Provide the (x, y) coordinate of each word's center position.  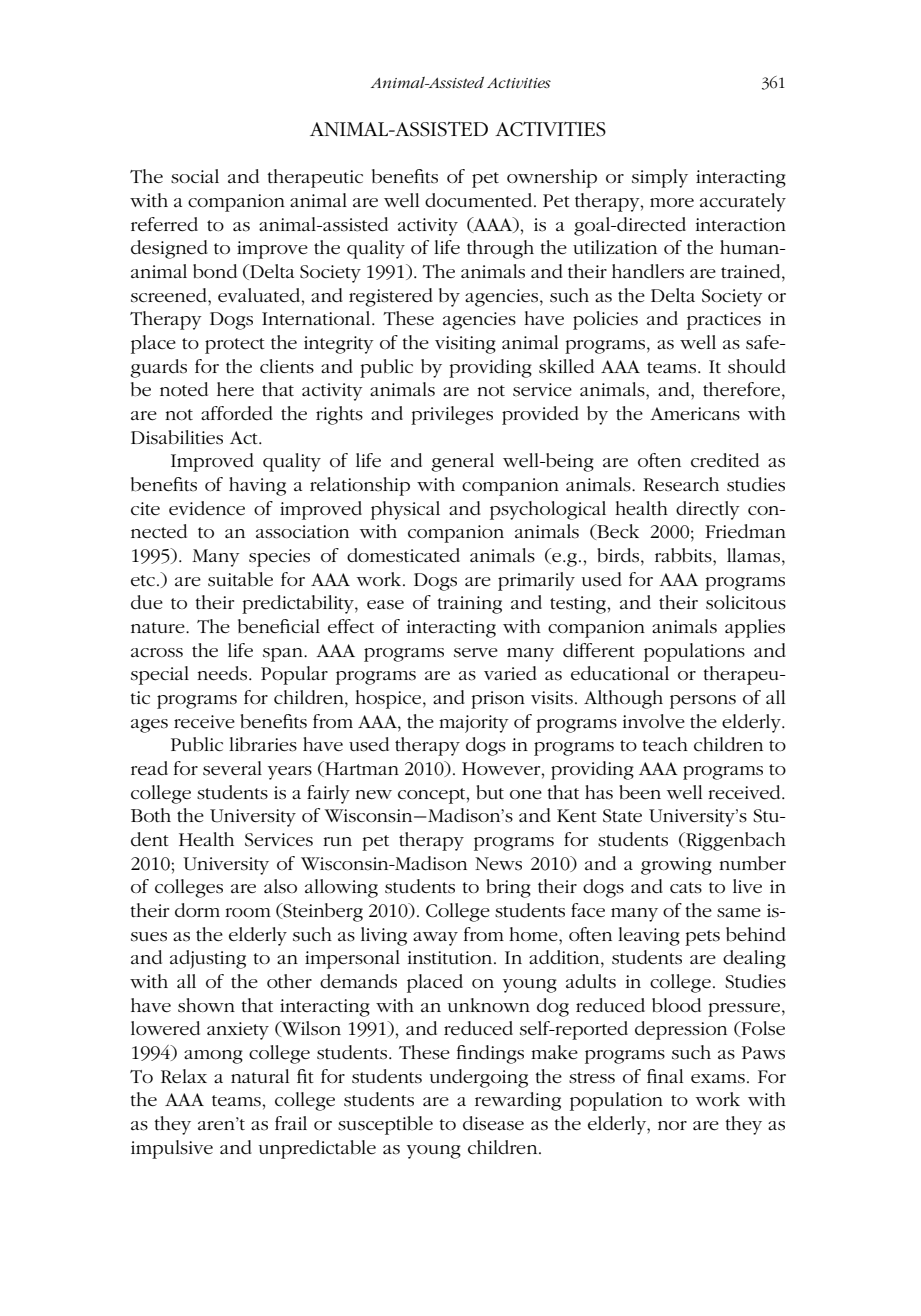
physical (405, 510)
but (490, 792)
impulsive (172, 1149)
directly (708, 510)
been (640, 792)
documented (480, 200)
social (195, 176)
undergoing (479, 1078)
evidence (207, 508)
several (232, 768)
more (672, 203)
